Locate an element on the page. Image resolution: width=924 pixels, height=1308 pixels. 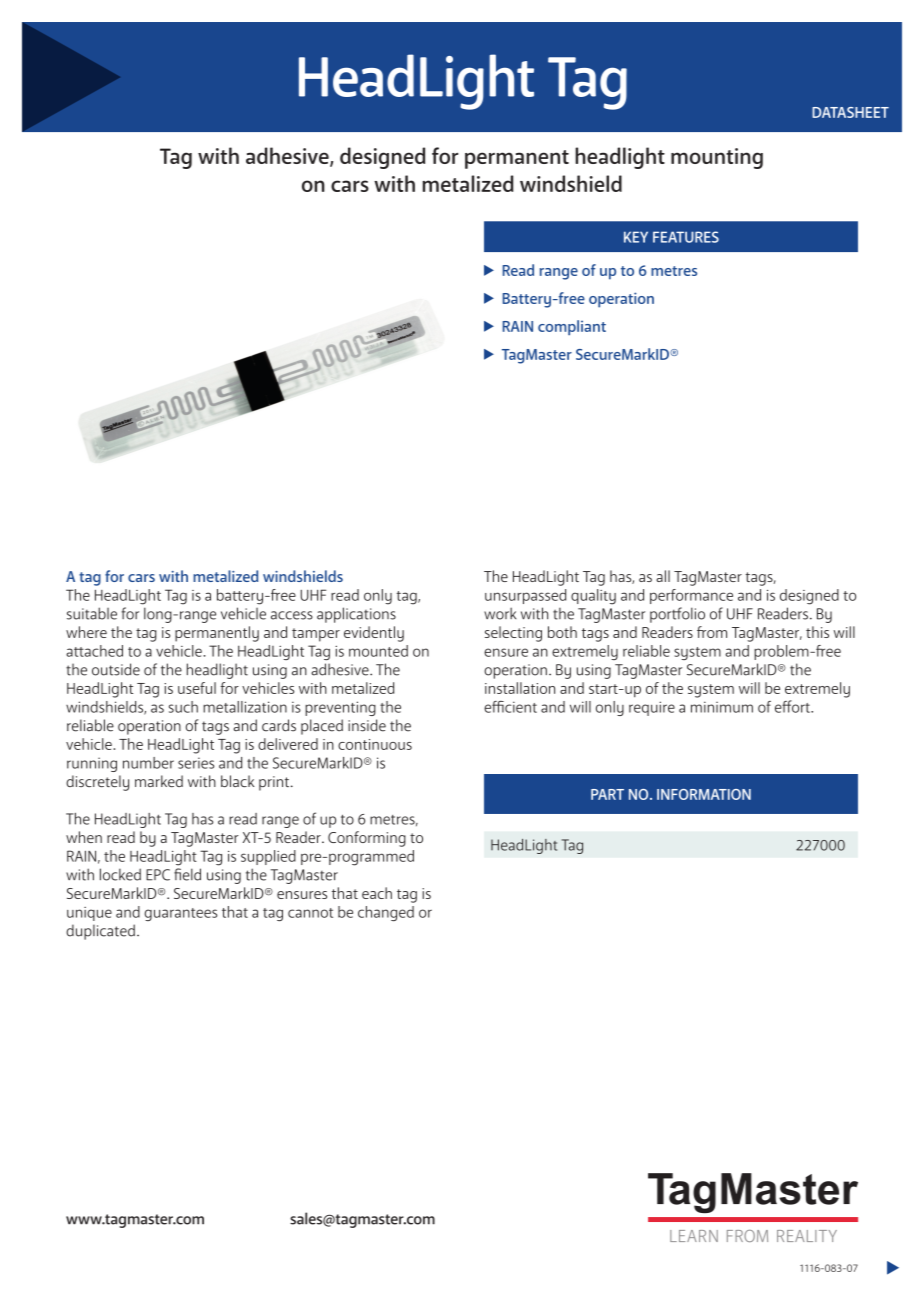
mounting is located at coordinates (717, 158).
